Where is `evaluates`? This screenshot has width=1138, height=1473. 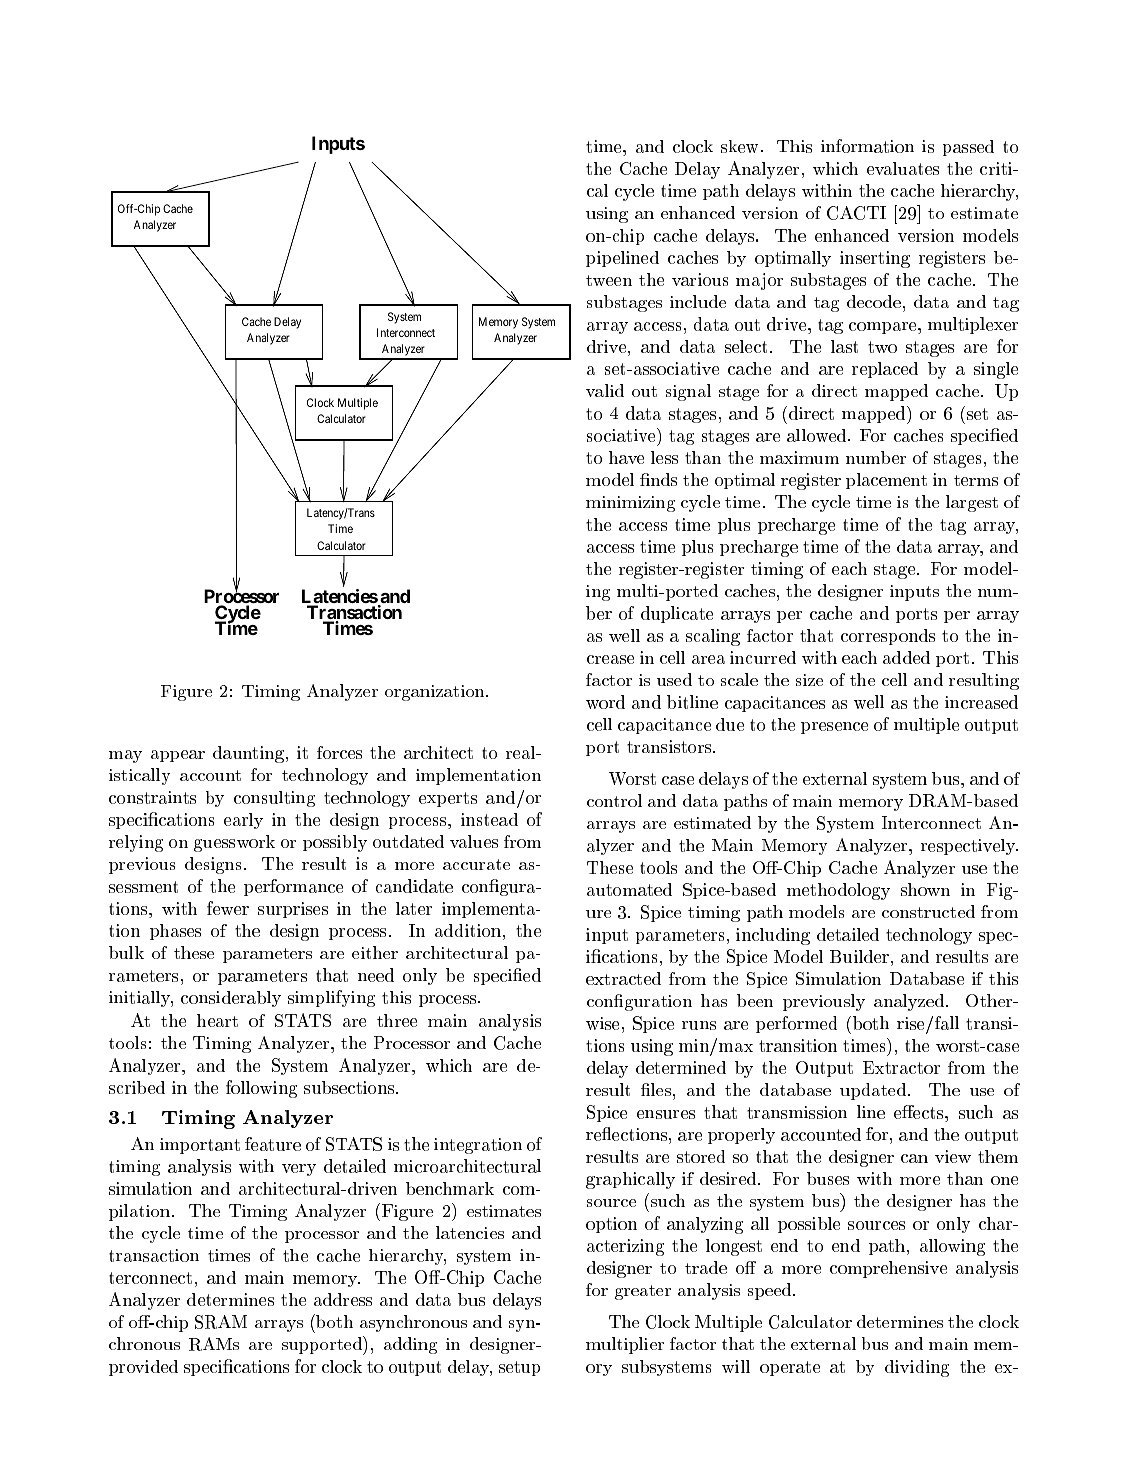
evaluates is located at coordinates (903, 168).
